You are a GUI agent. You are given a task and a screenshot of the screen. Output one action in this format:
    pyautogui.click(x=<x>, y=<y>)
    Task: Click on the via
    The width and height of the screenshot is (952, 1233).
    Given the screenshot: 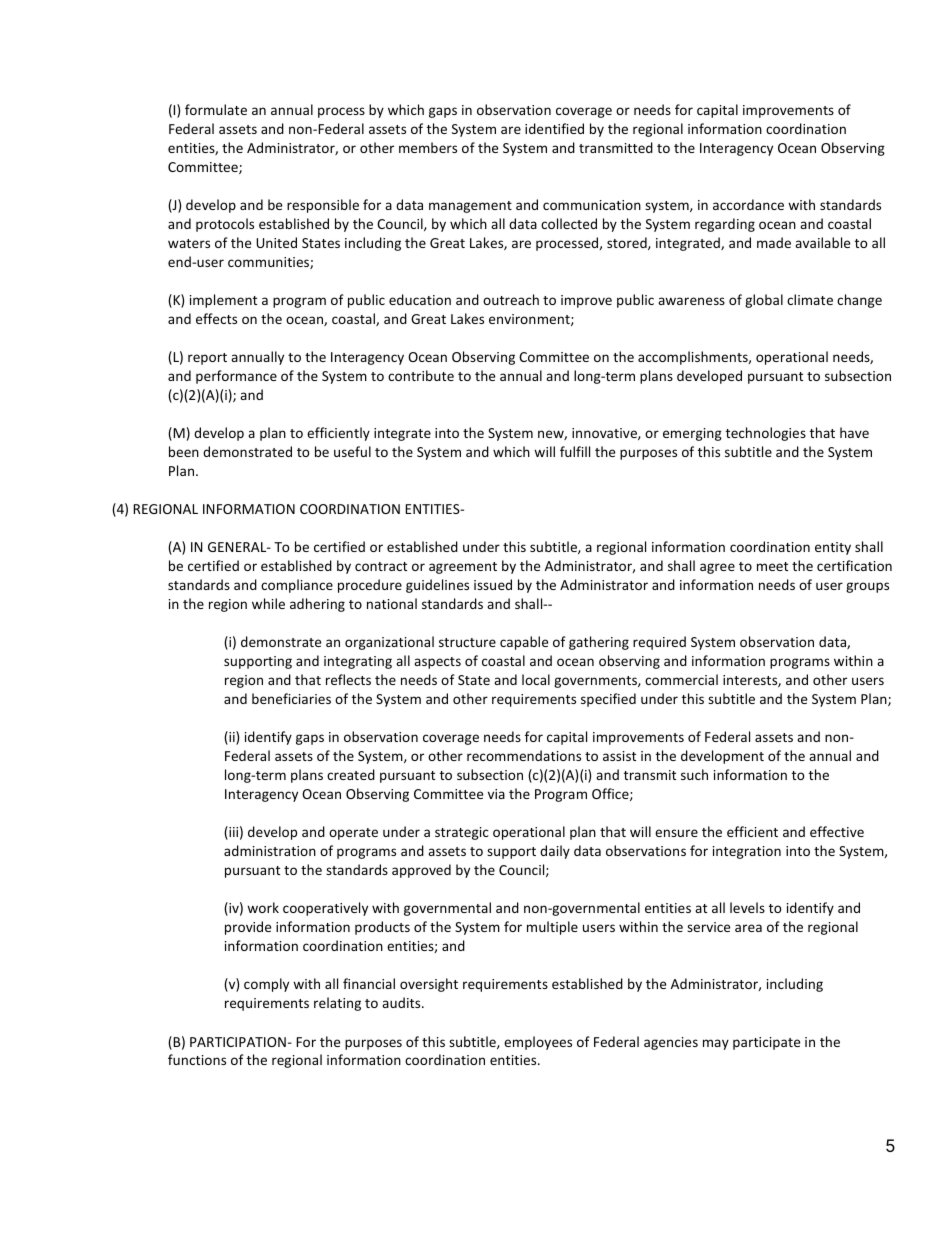 What is the action you would take?
    pyautogui.click(x=496, y=794)
